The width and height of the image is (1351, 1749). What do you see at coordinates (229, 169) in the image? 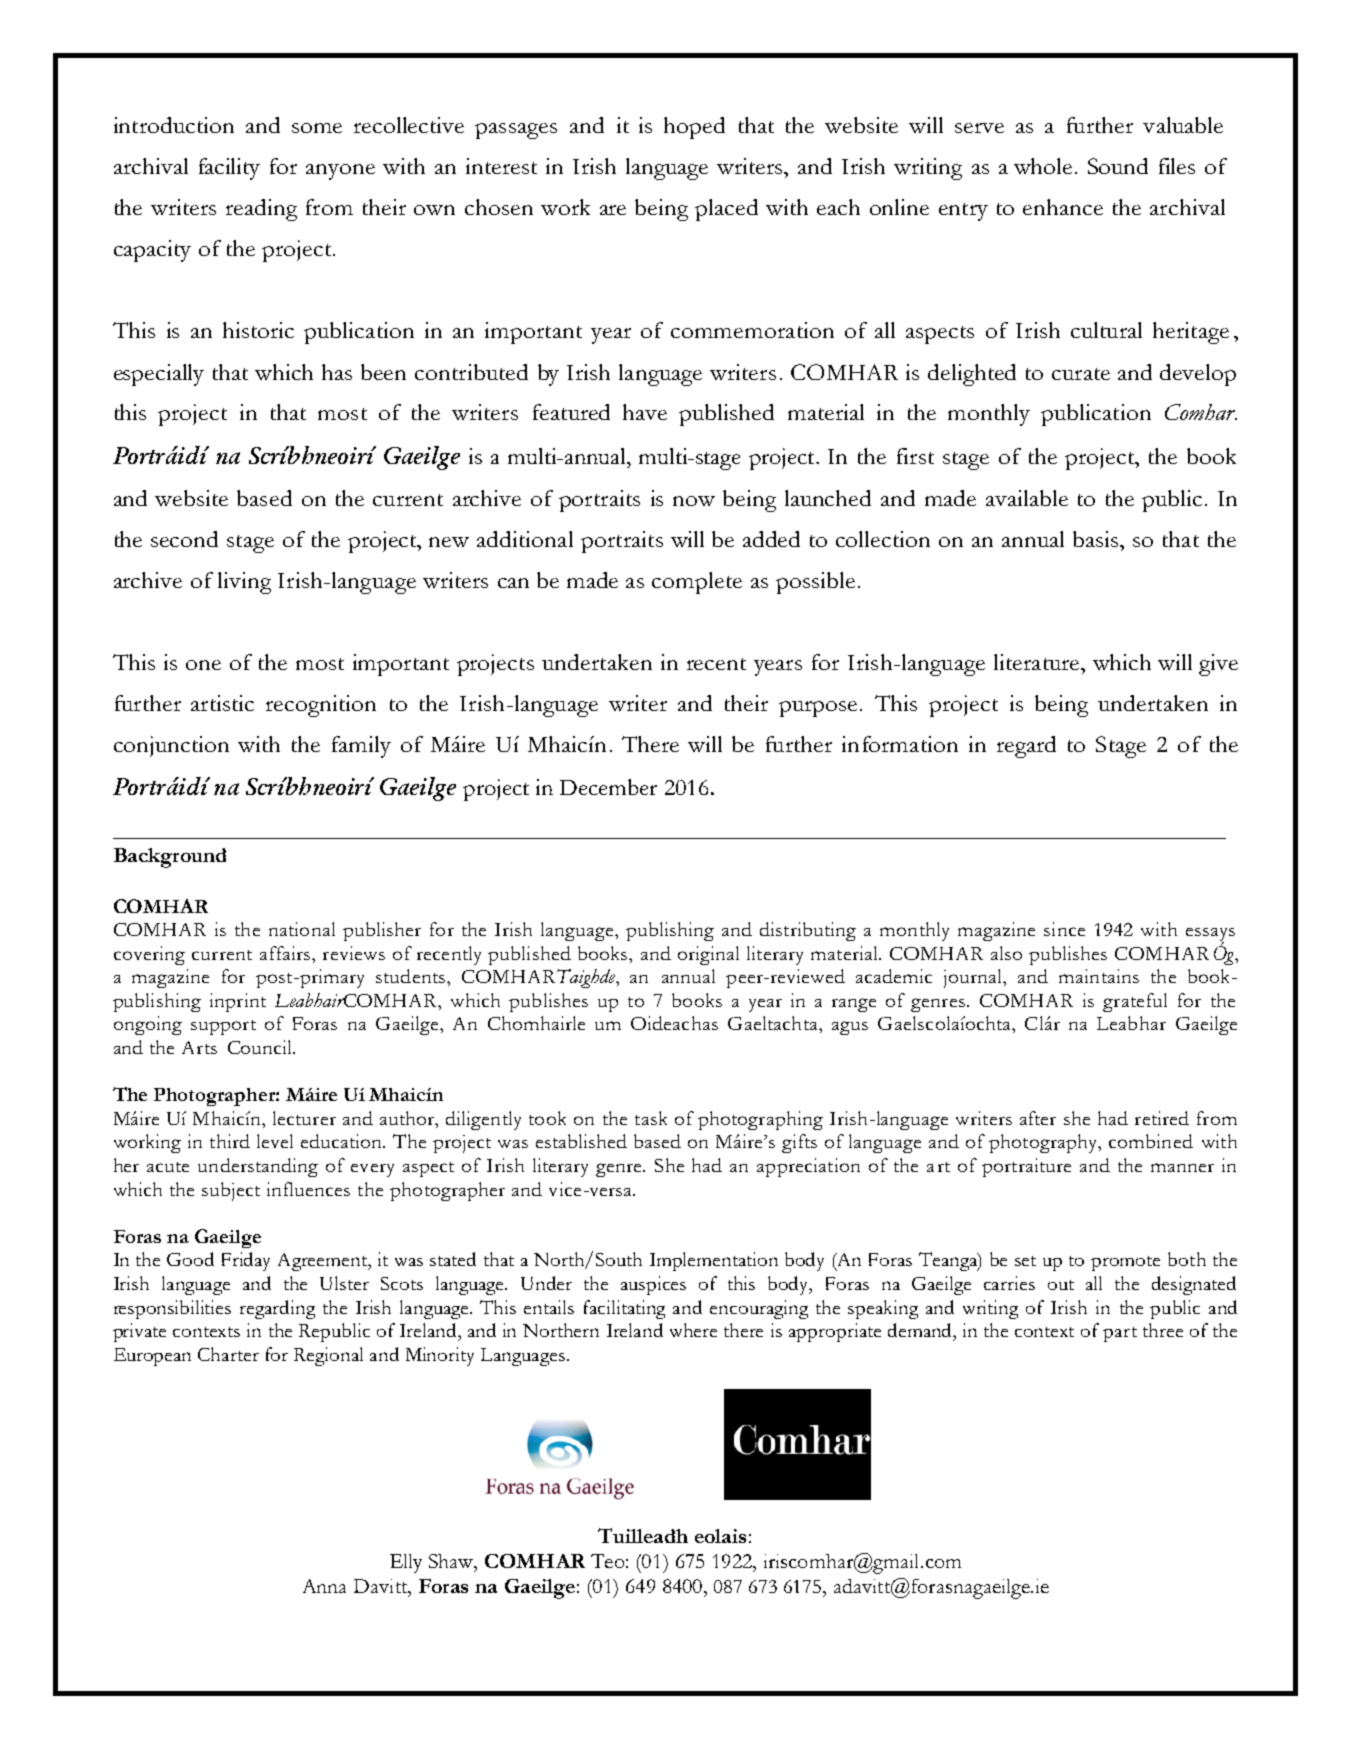
I see `facility` at bounding box center [229, 169].
